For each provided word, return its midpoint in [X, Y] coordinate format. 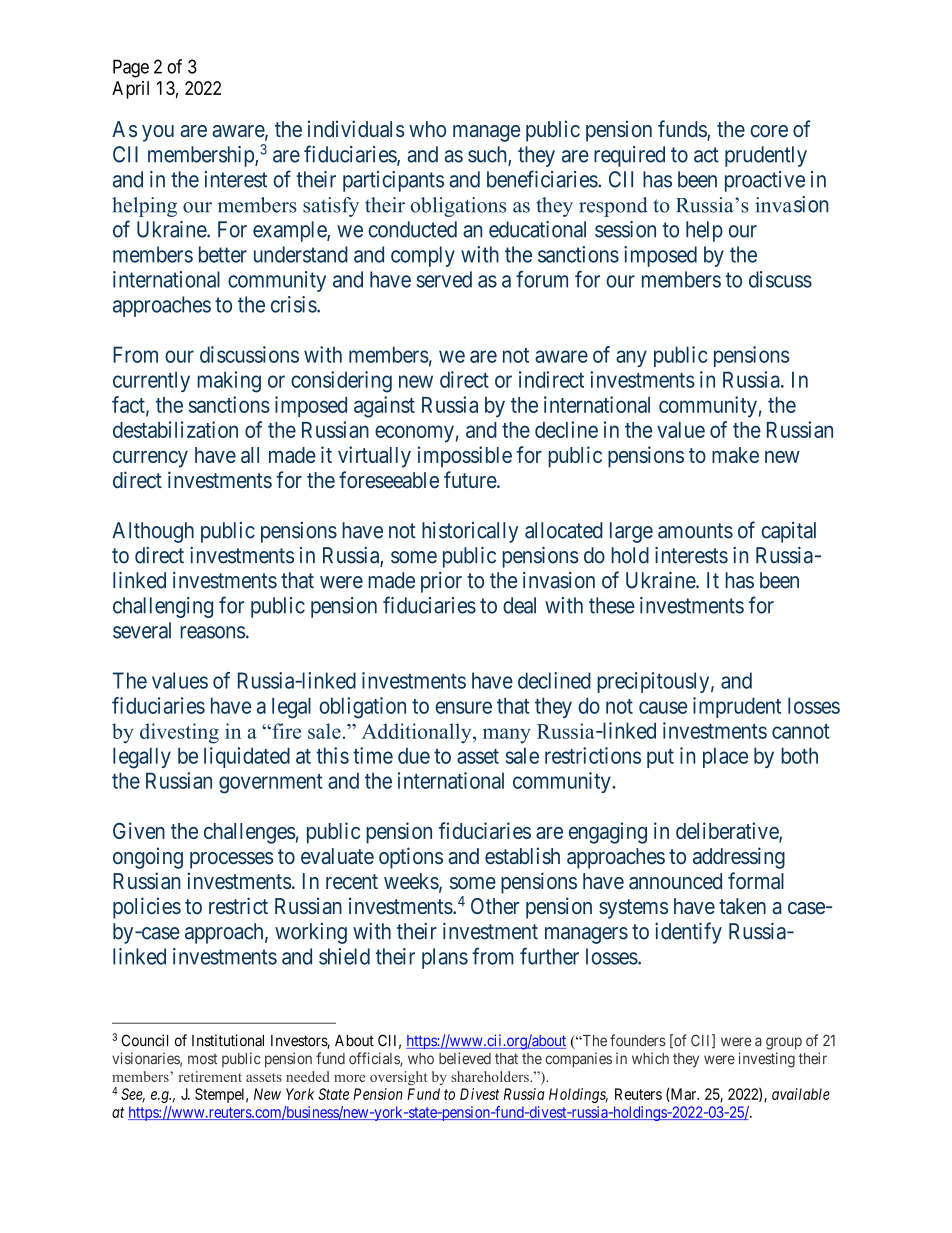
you [158, 133]
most [202, 1059]
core [769, 131]
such [488, 155]
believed [465, 1058]
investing [767, 1060]
